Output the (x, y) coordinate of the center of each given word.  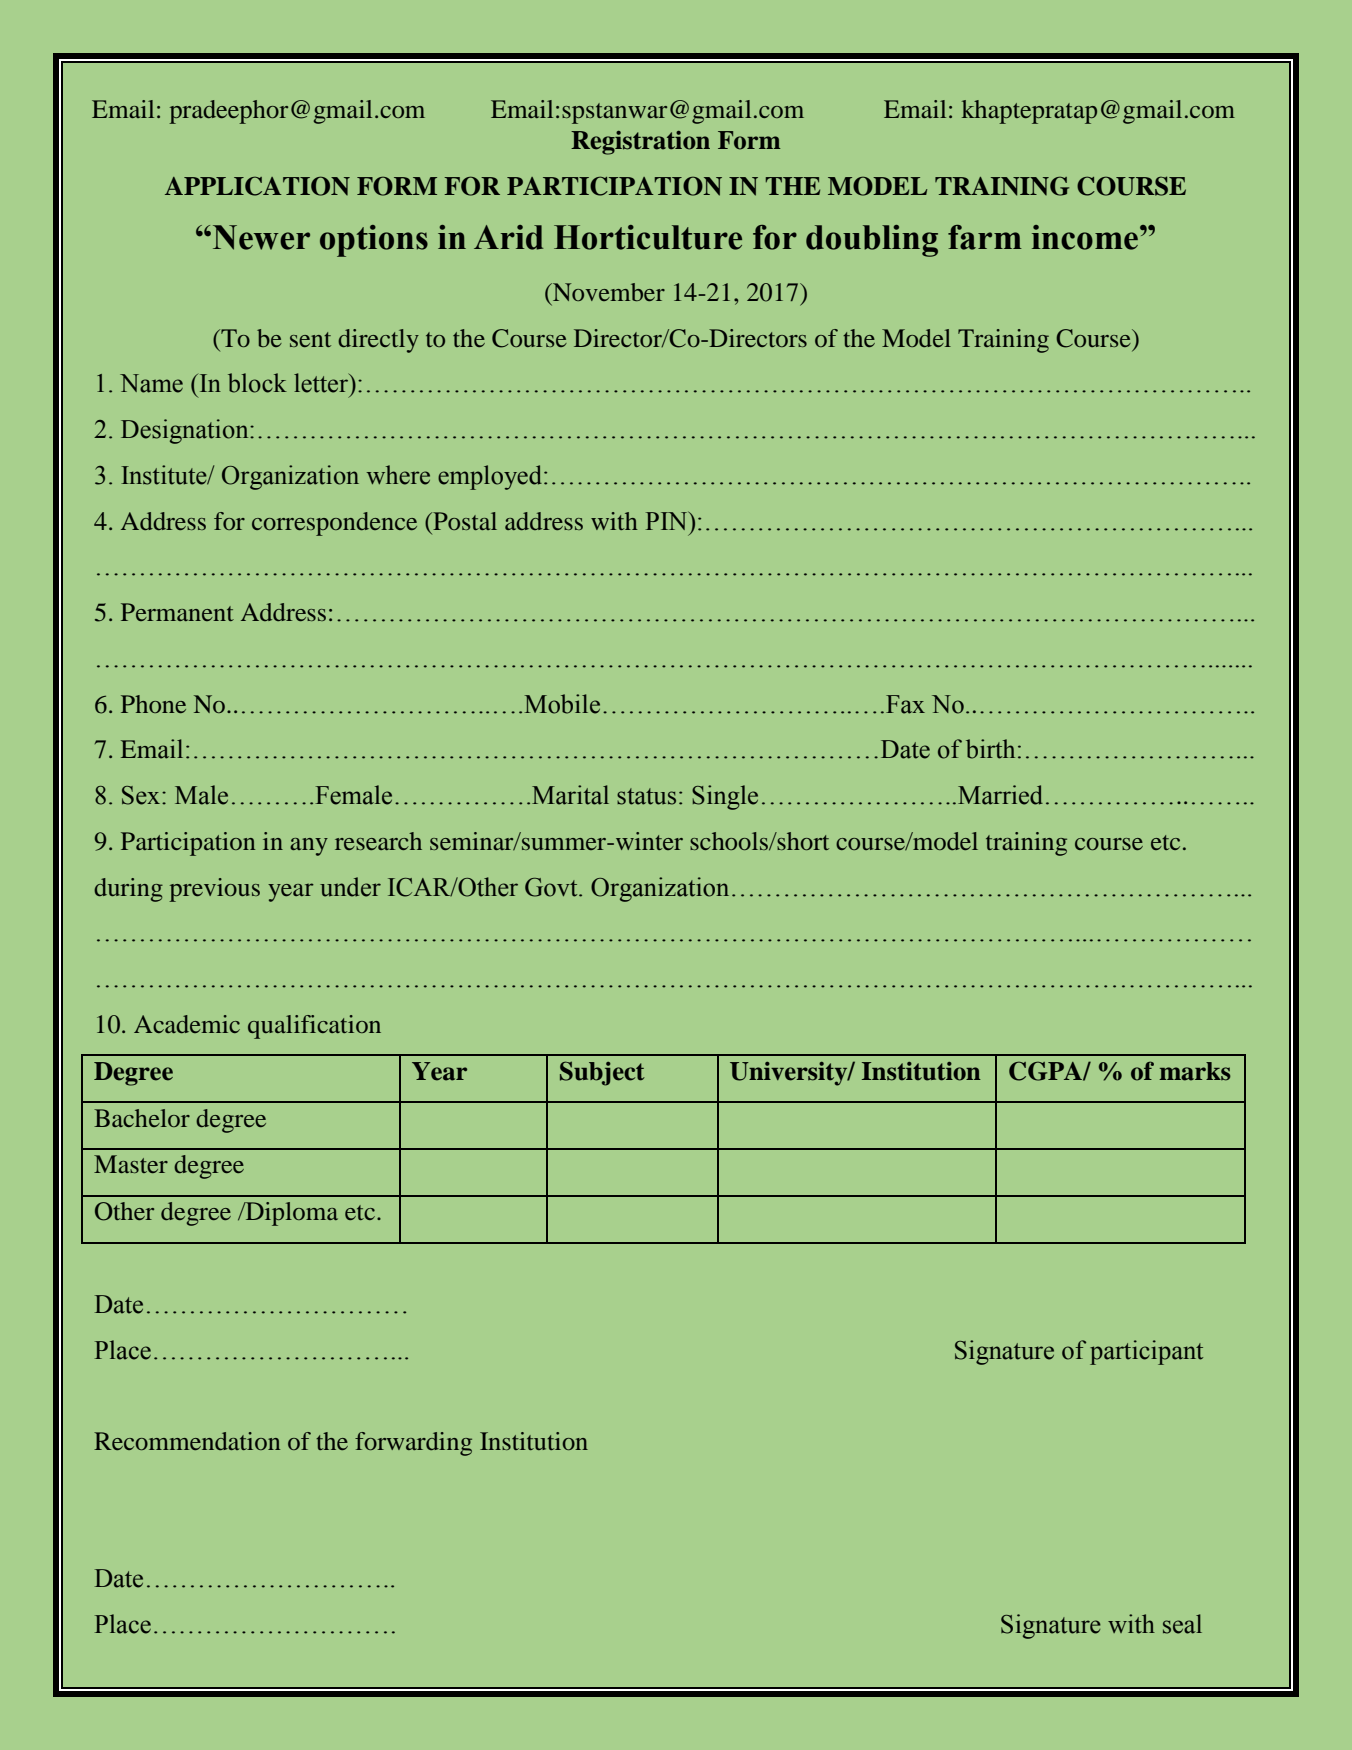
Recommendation (187, 1441)
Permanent (177, 612)
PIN (668, 521)
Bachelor (142, 1118)
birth (990, 749)
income (1085, 237)
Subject (602, 1073)
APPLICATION (257, 186)
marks (1195, 1071)
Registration (640, 143)
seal (1182, 1624)
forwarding (413, 1444)
